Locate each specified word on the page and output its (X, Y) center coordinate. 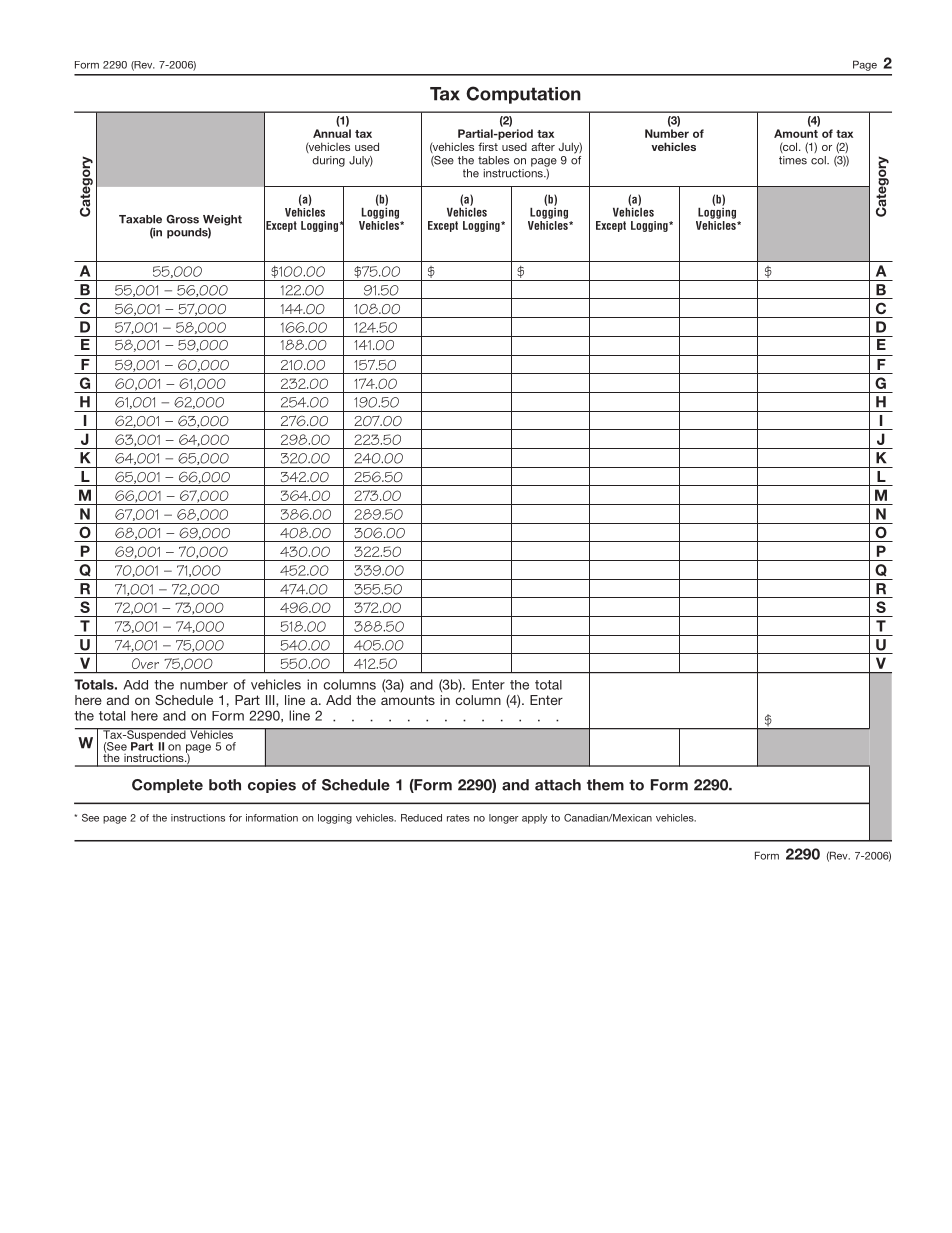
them (605, 785)
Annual (332, 133)
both (225, 785)
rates (458, 818)
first (488, 146)
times (793, 160)
